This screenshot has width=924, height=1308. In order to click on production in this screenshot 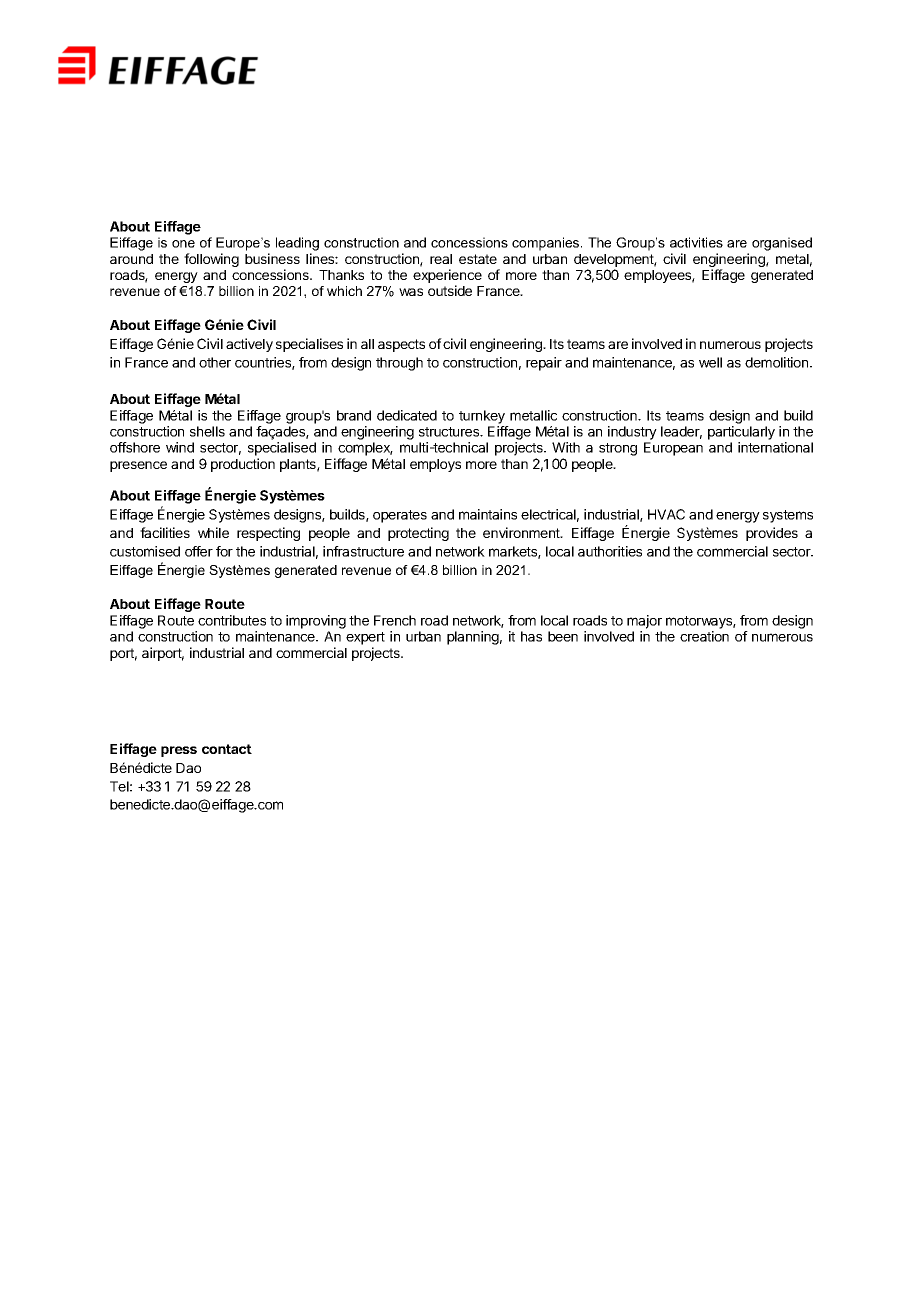, I will do `click(243, 465)`.
